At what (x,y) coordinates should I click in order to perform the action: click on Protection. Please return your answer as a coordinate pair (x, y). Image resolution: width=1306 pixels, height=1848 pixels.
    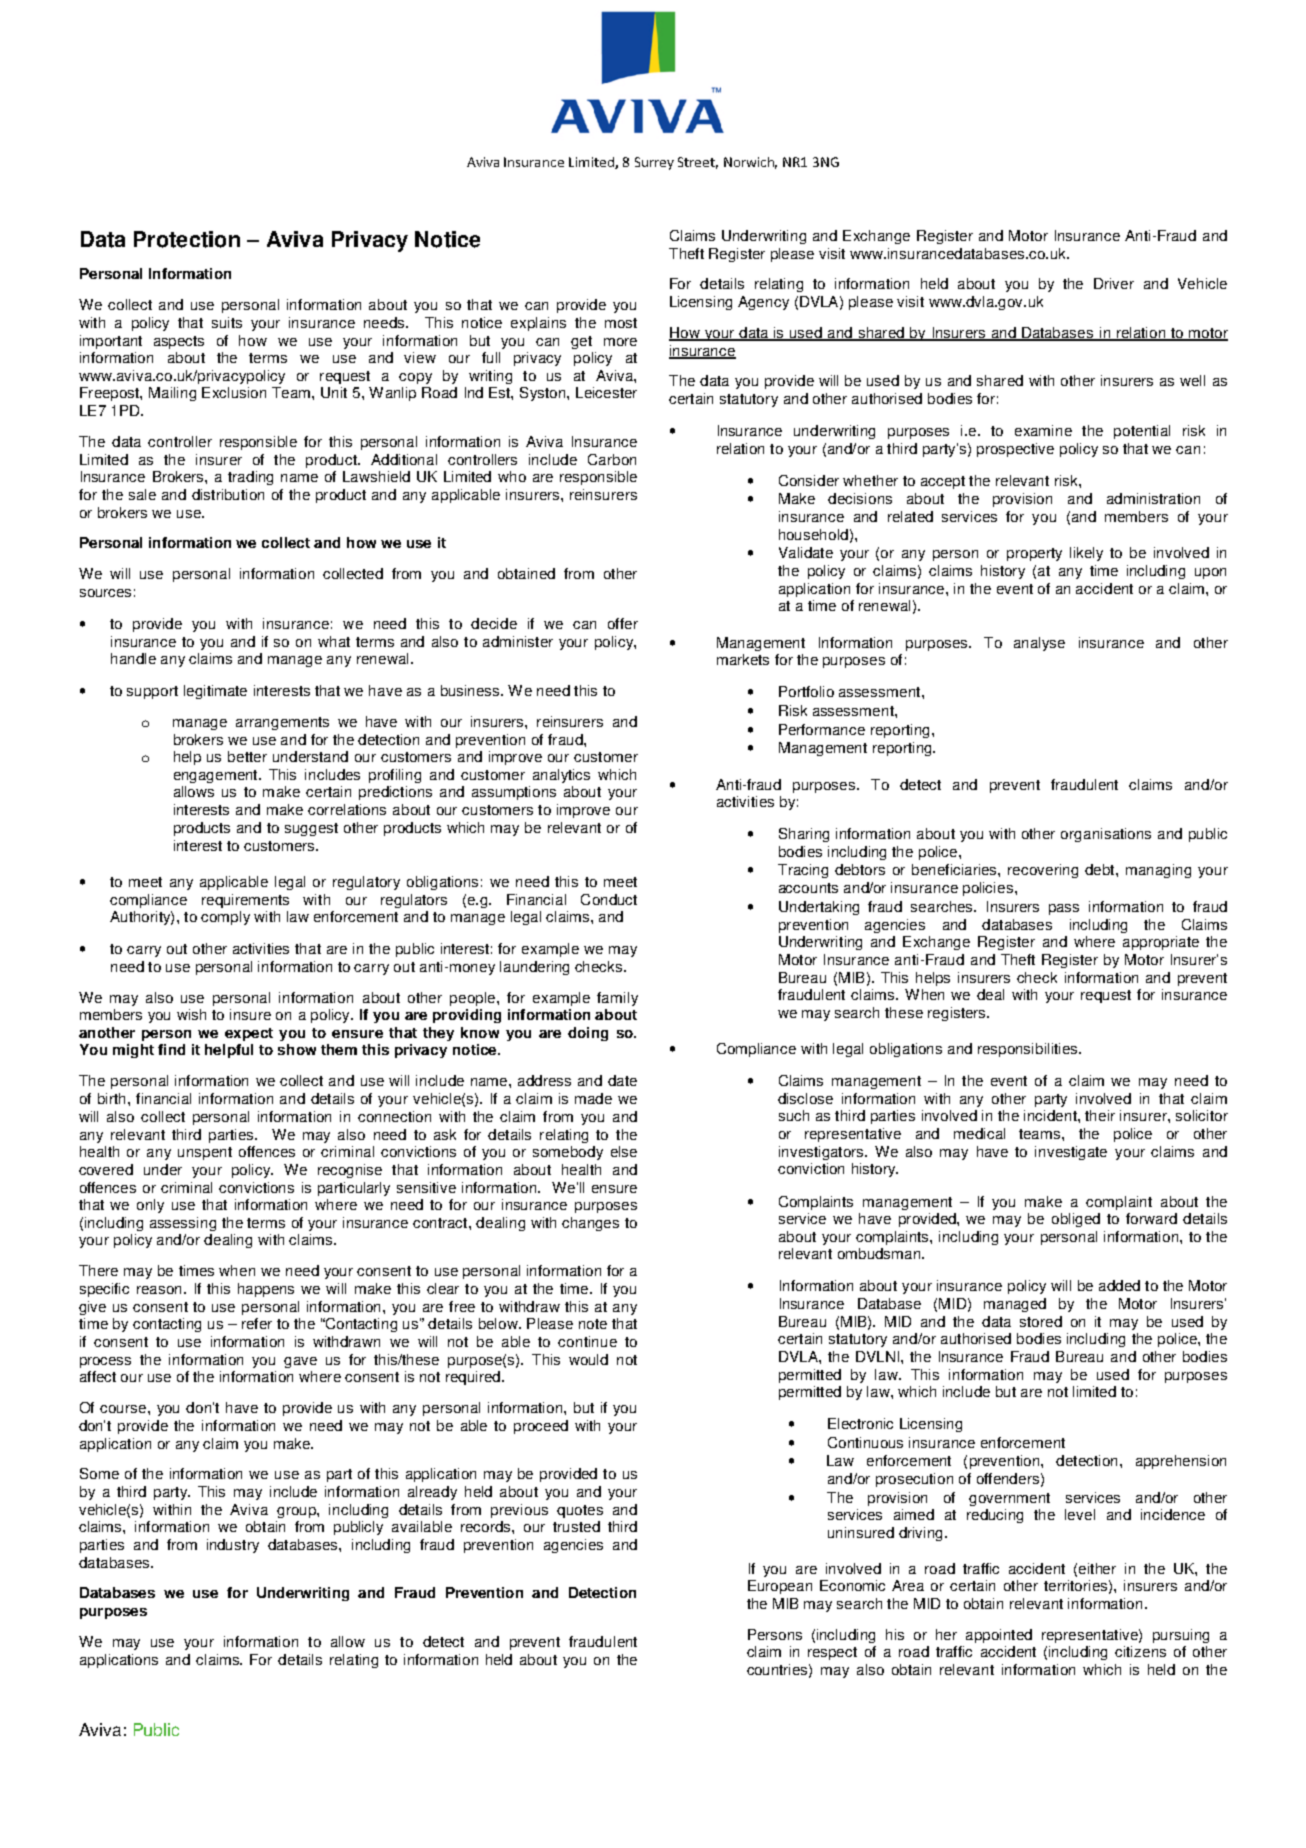
    Looking at the image, I should click on (187, 239).
